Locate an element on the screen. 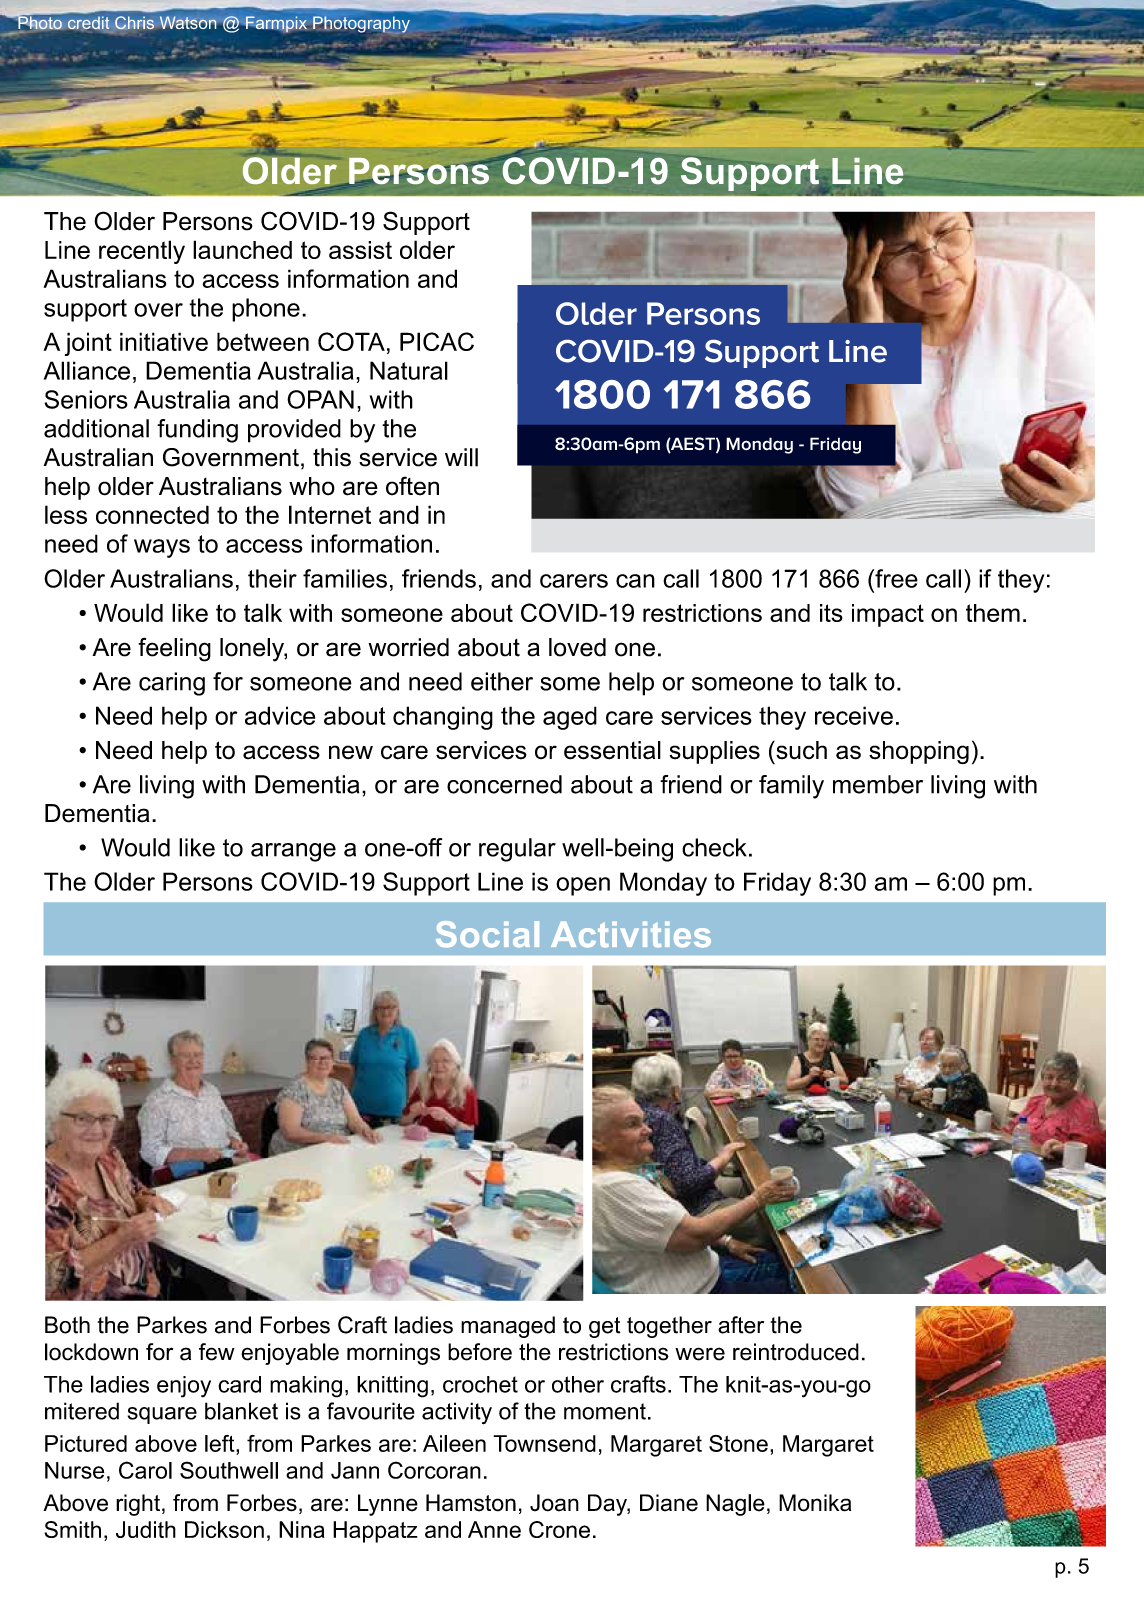 Image resolution: width=1144 pixels, height=1618 pixels. Chris is located at coordinates (134, 22).
